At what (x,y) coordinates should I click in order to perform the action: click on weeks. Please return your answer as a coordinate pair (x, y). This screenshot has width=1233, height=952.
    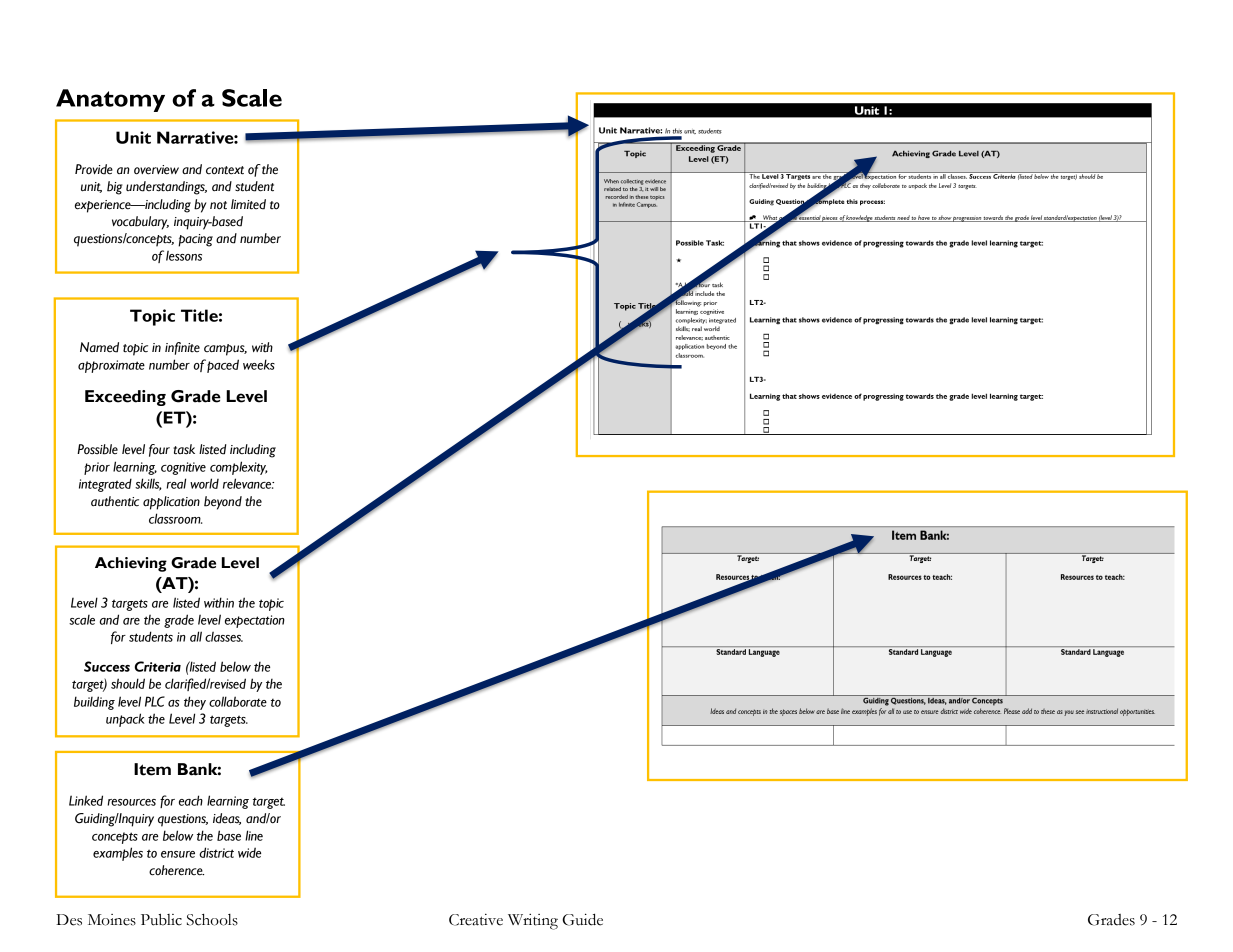
    Looking at the image, I should click on (259, 364).
